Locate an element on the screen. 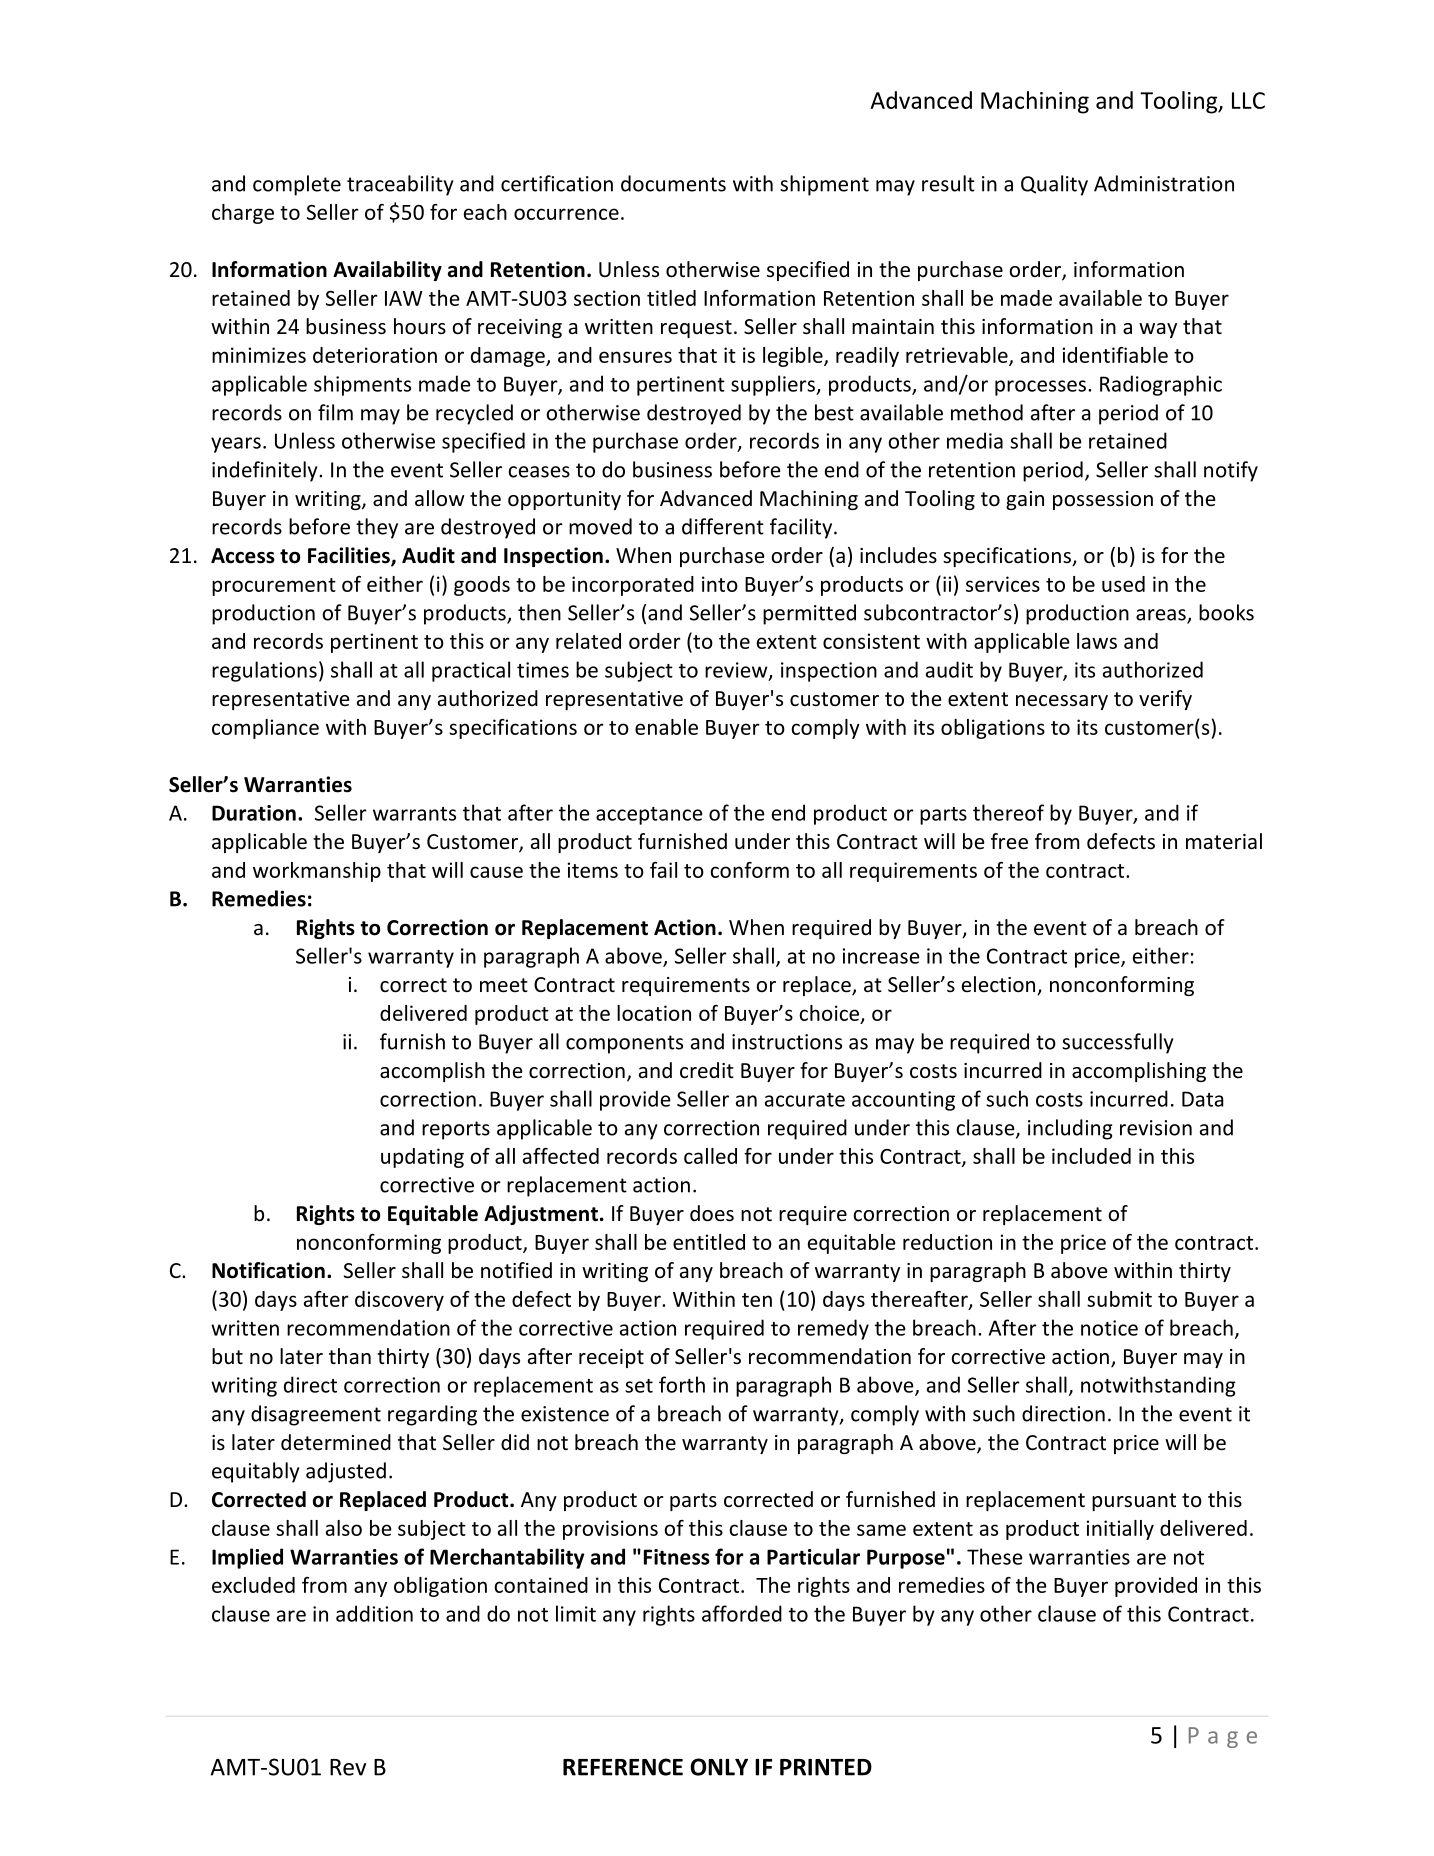 The width and height of the screenshot is (1434, 1856). Administration is located at coordinates (1164, 183).
